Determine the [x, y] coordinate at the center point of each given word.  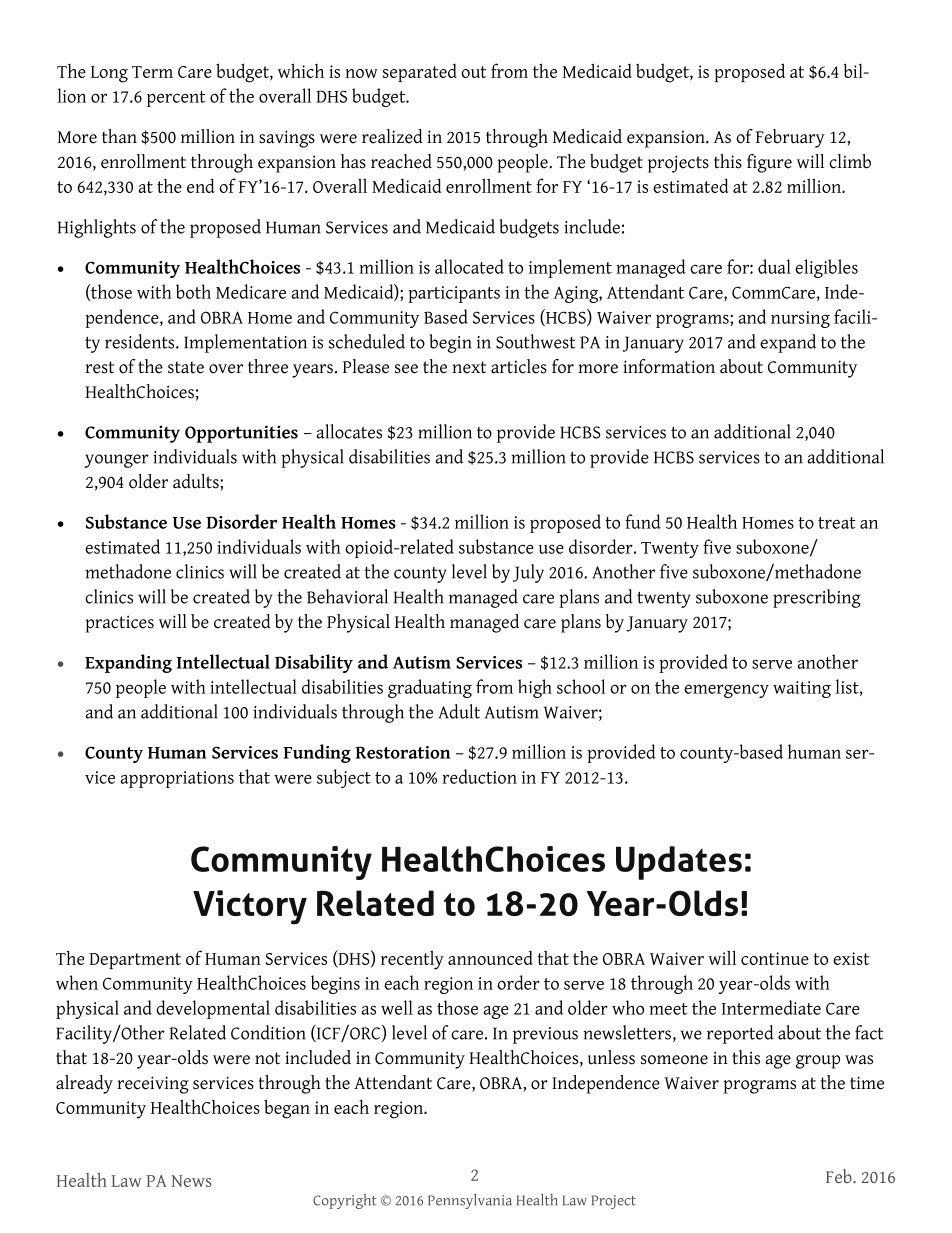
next [469, 367]
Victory [250, 907]
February [790, 138]
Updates [679, 863]
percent [176, 99]
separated [420, 72]
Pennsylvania [470, 1201]
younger [116, 461]
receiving [153, 1085]
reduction [479, 776]
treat [836, 523]
